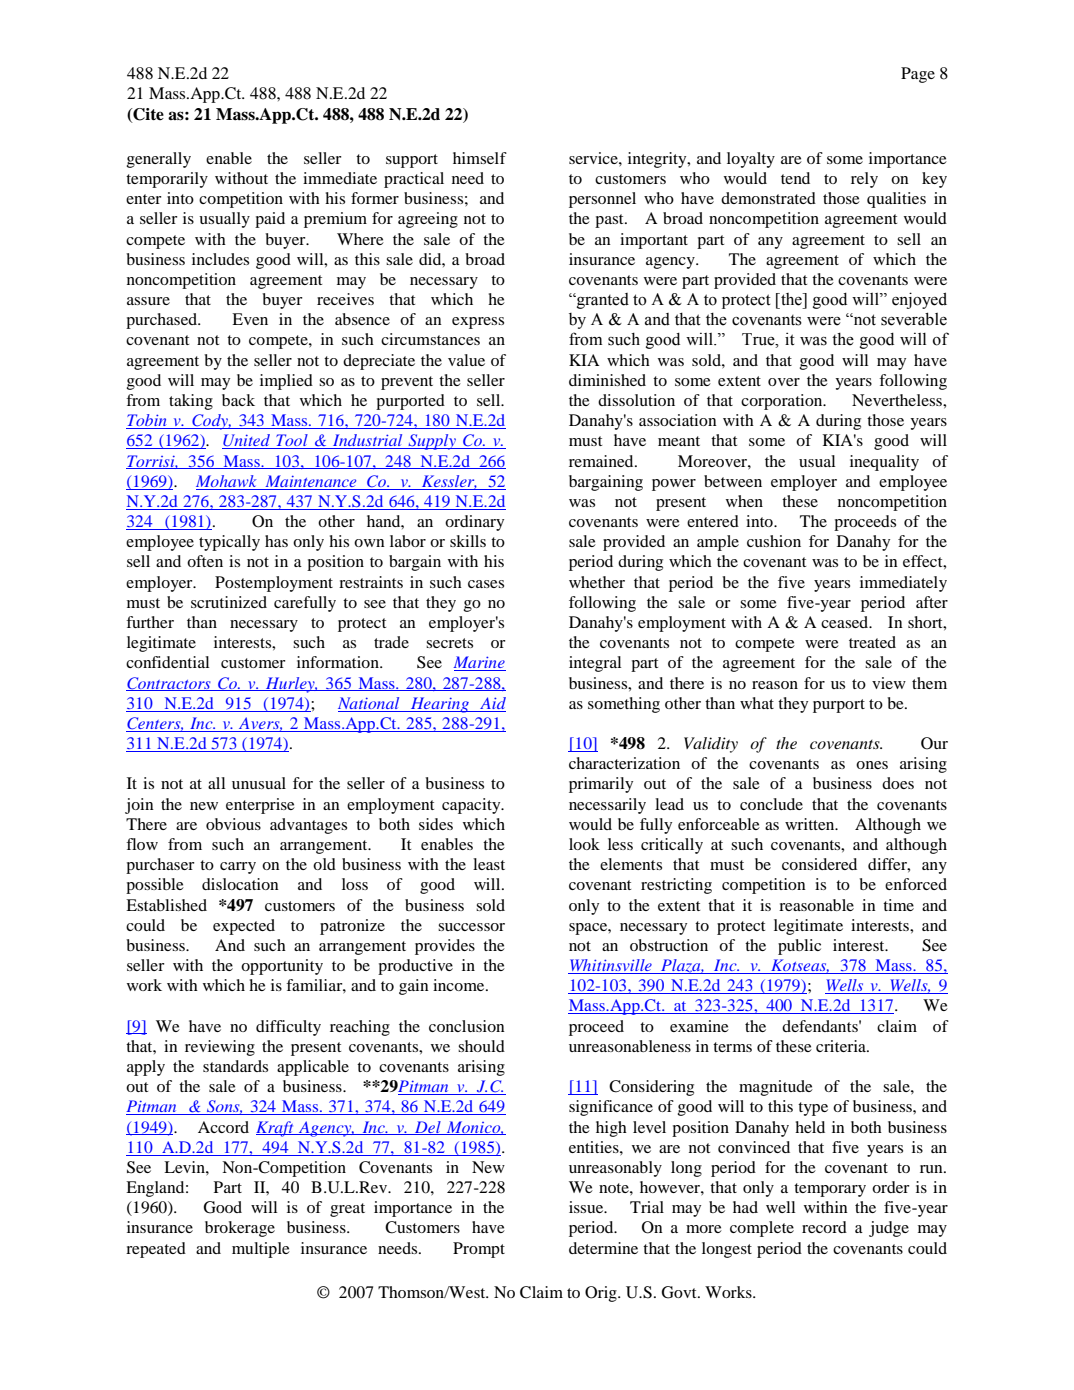 The image size is (1074, 1390). I want to click on diminished, so click(607, 380).
